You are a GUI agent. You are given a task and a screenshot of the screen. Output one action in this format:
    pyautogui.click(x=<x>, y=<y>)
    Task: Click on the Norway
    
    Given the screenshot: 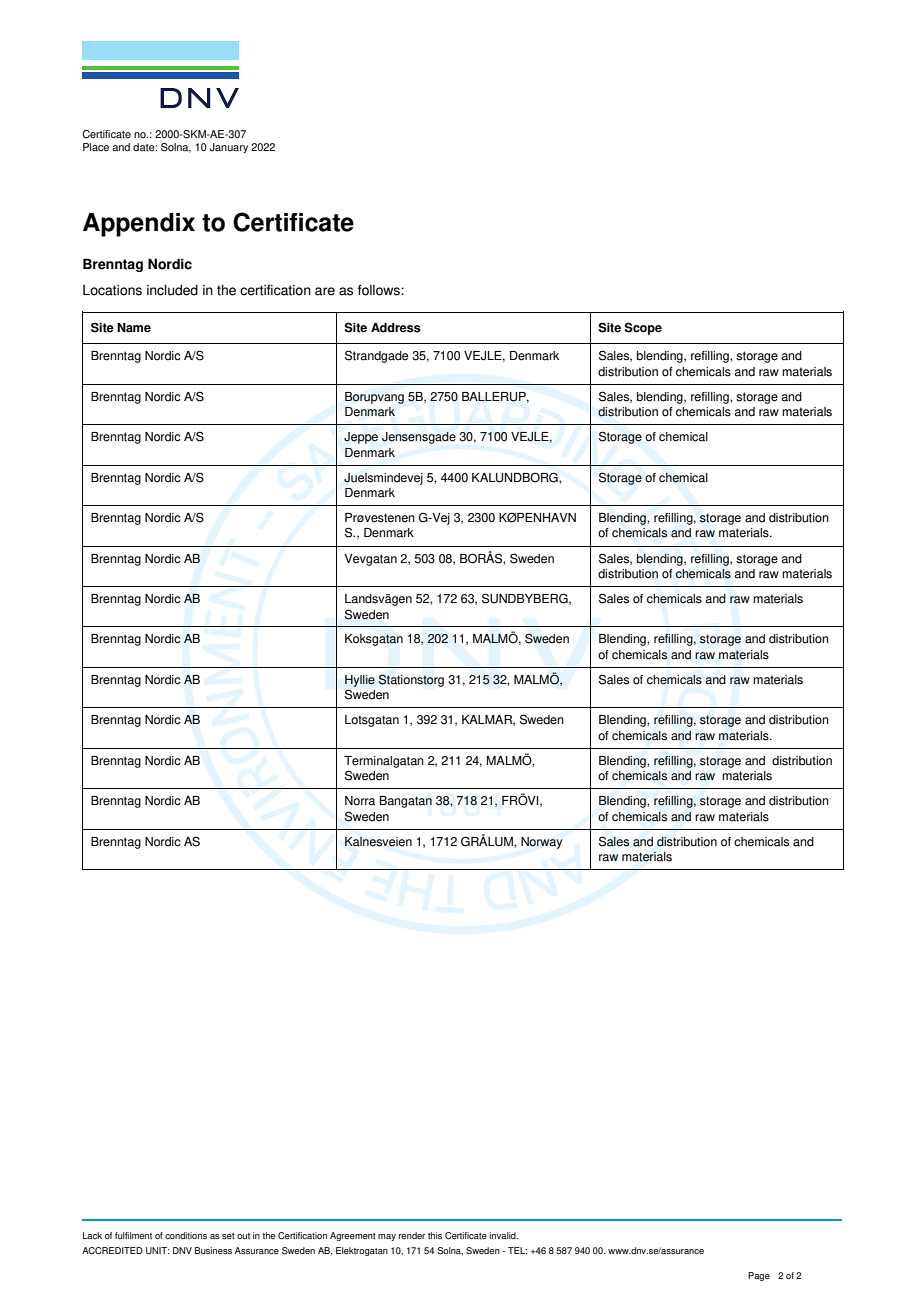 What is the action you would take?
    pyautogui.click(x=541, y=843)
